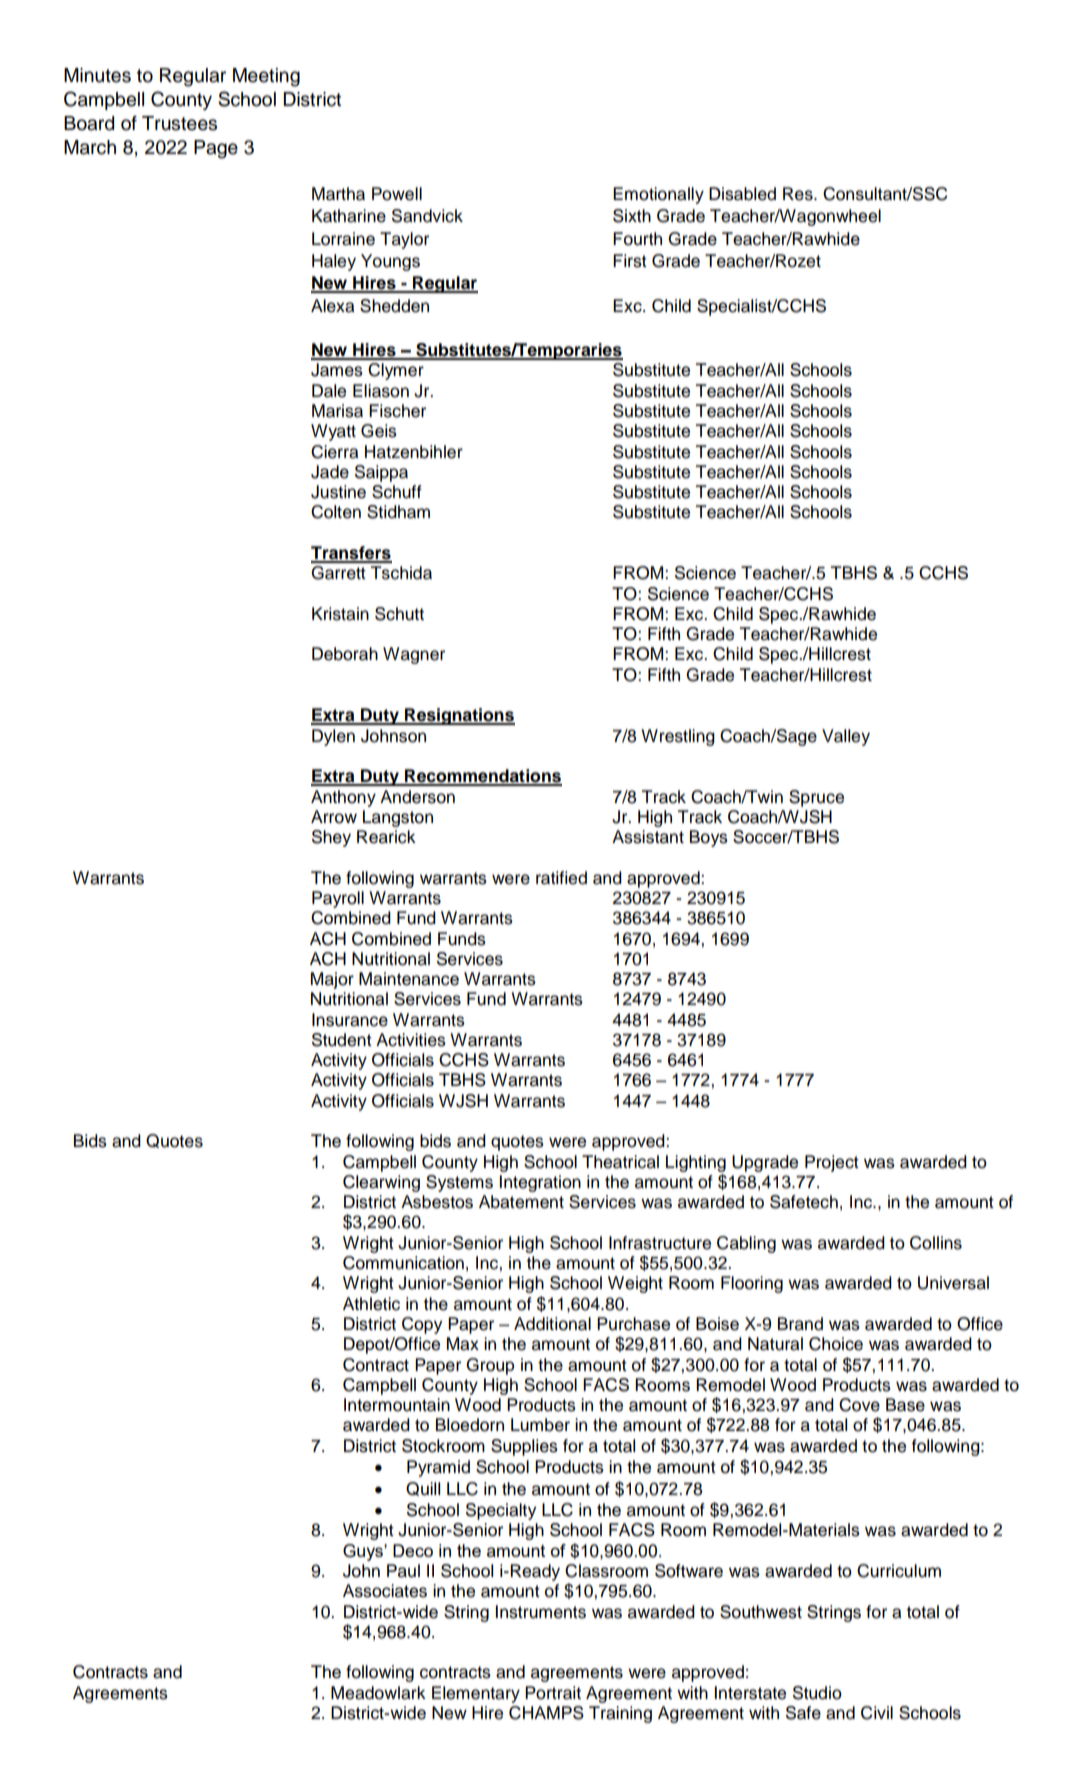  I want to click on Additional, so click(552, 1324).
